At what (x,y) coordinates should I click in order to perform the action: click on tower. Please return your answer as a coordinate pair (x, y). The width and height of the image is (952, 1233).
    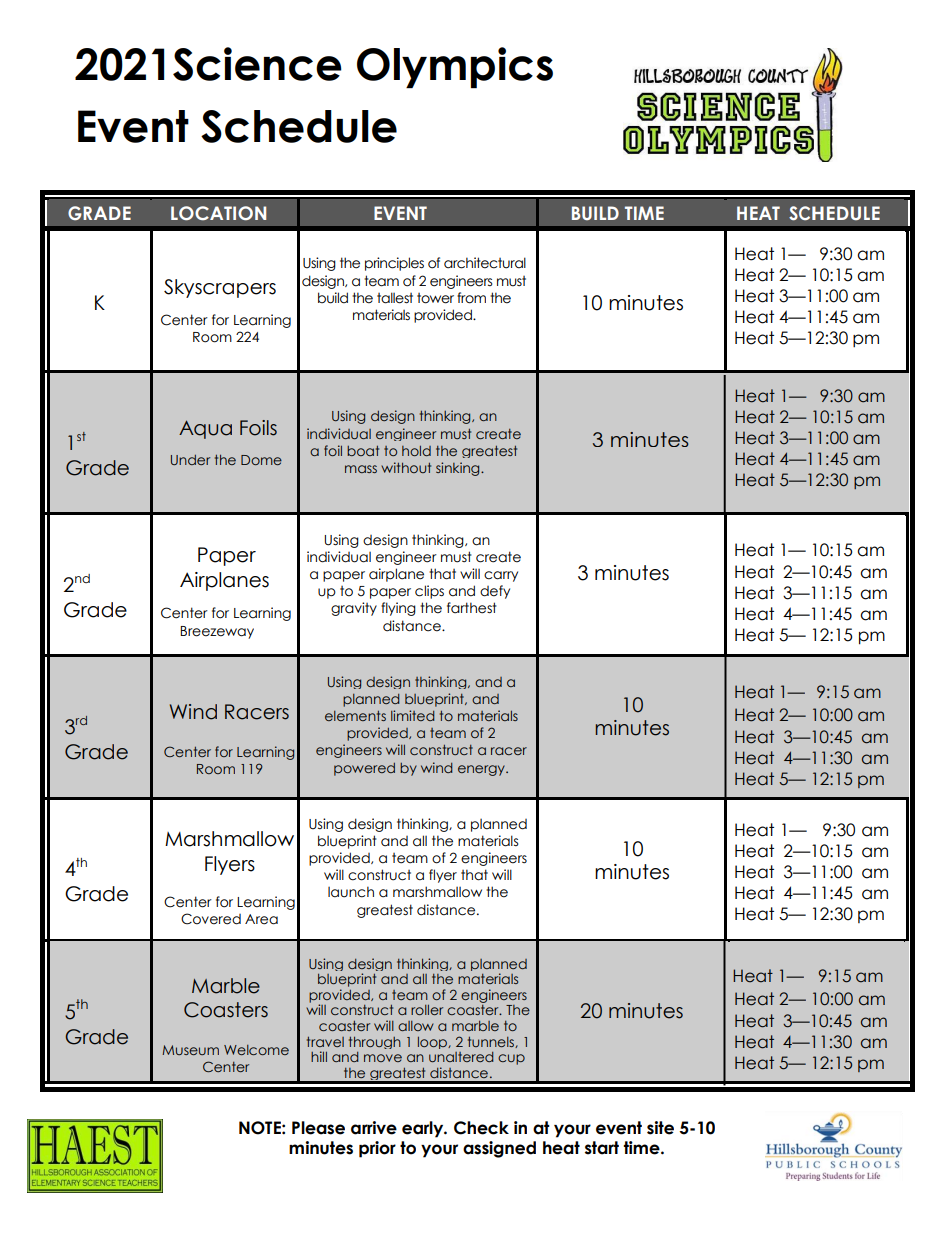
    Looking at the image, I should click on (435, 298).
